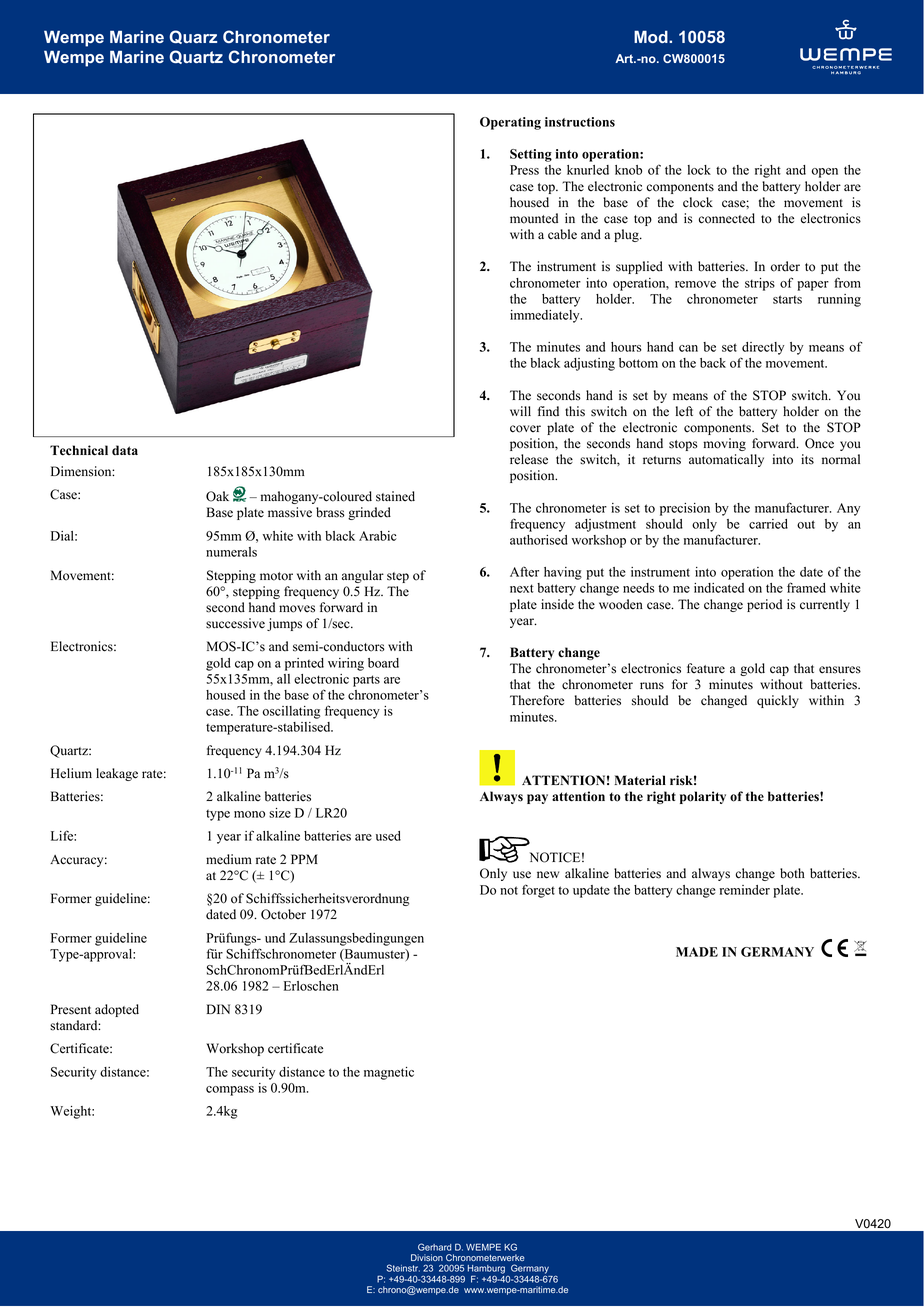  I want to click on Operating, so click(510, 123).
